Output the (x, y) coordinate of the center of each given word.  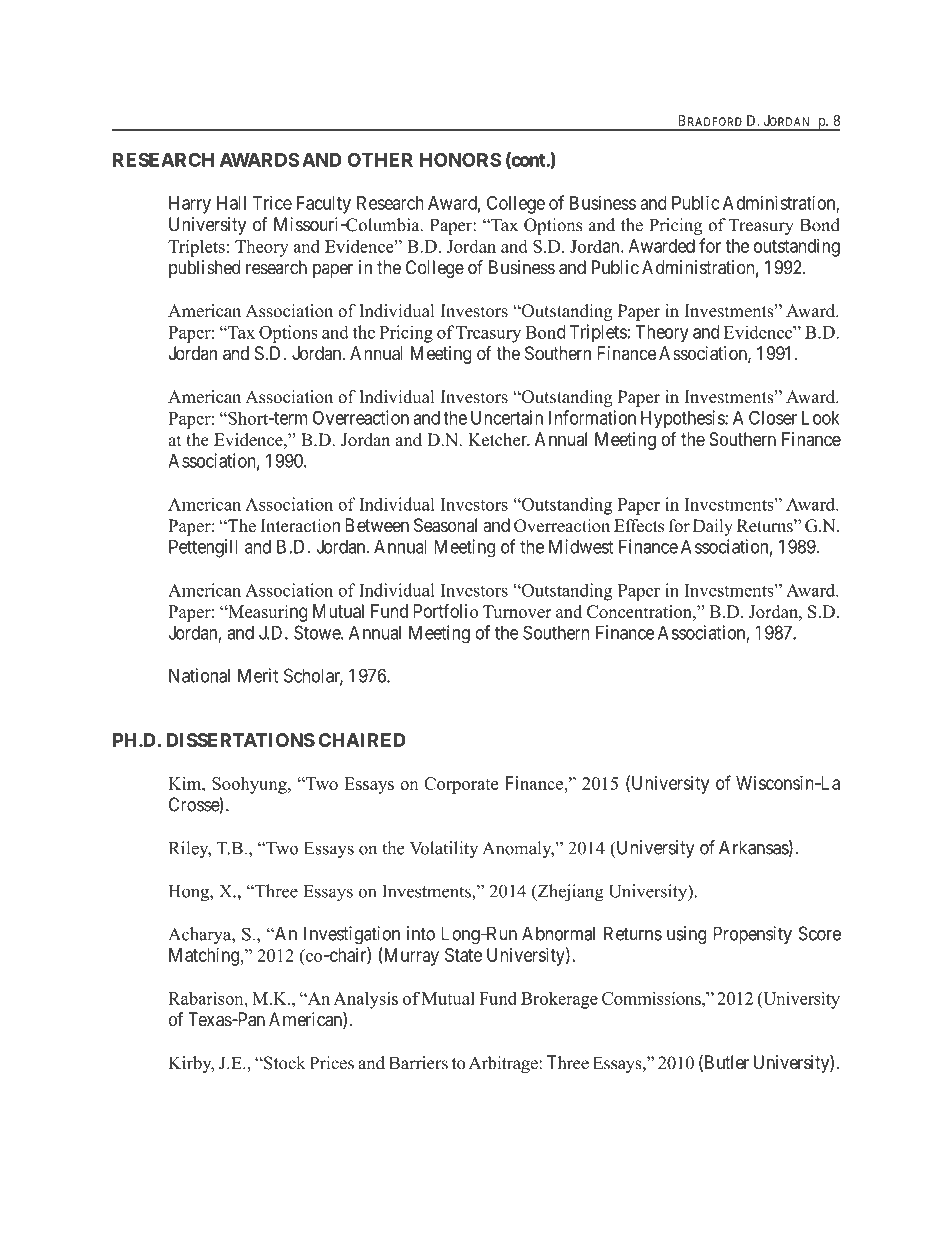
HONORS (460, 160)
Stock (283, 1063)
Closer (773, 417)
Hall (231, 203)
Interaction (300, 526)
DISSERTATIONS (240, 740)
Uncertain (507, 417)
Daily (713, 527)
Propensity (752, 935)
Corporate (461, 785)
